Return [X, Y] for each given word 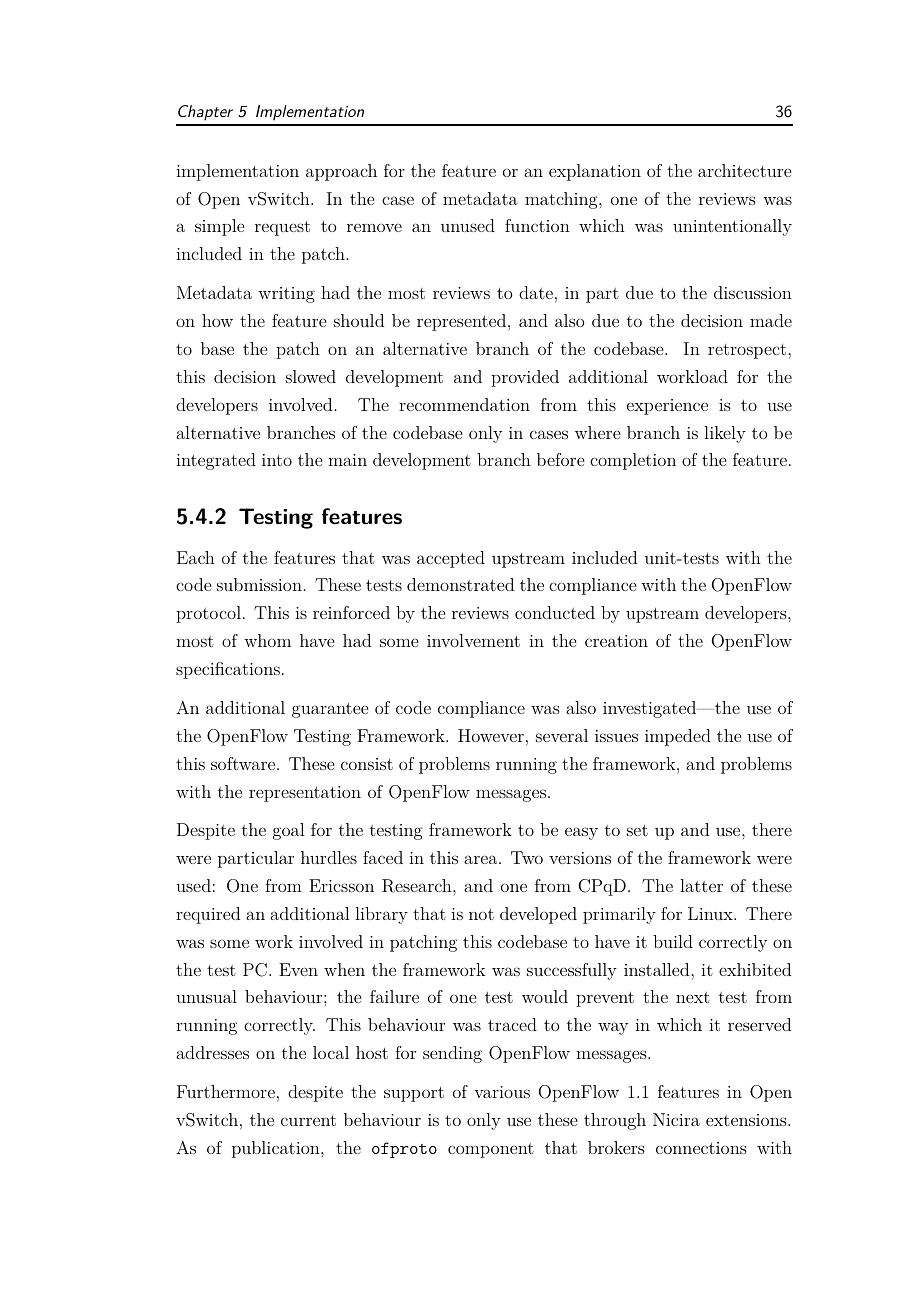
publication [277, 1149]
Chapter [205, 113]
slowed [311, 376]
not [481, 914]
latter [701, 885]
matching [562, 200]
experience [667, 407]
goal [288, 831]
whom [267, 640]
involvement [473, 640]
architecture [744, 170]
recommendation [464, 404]
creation [616, 641]
